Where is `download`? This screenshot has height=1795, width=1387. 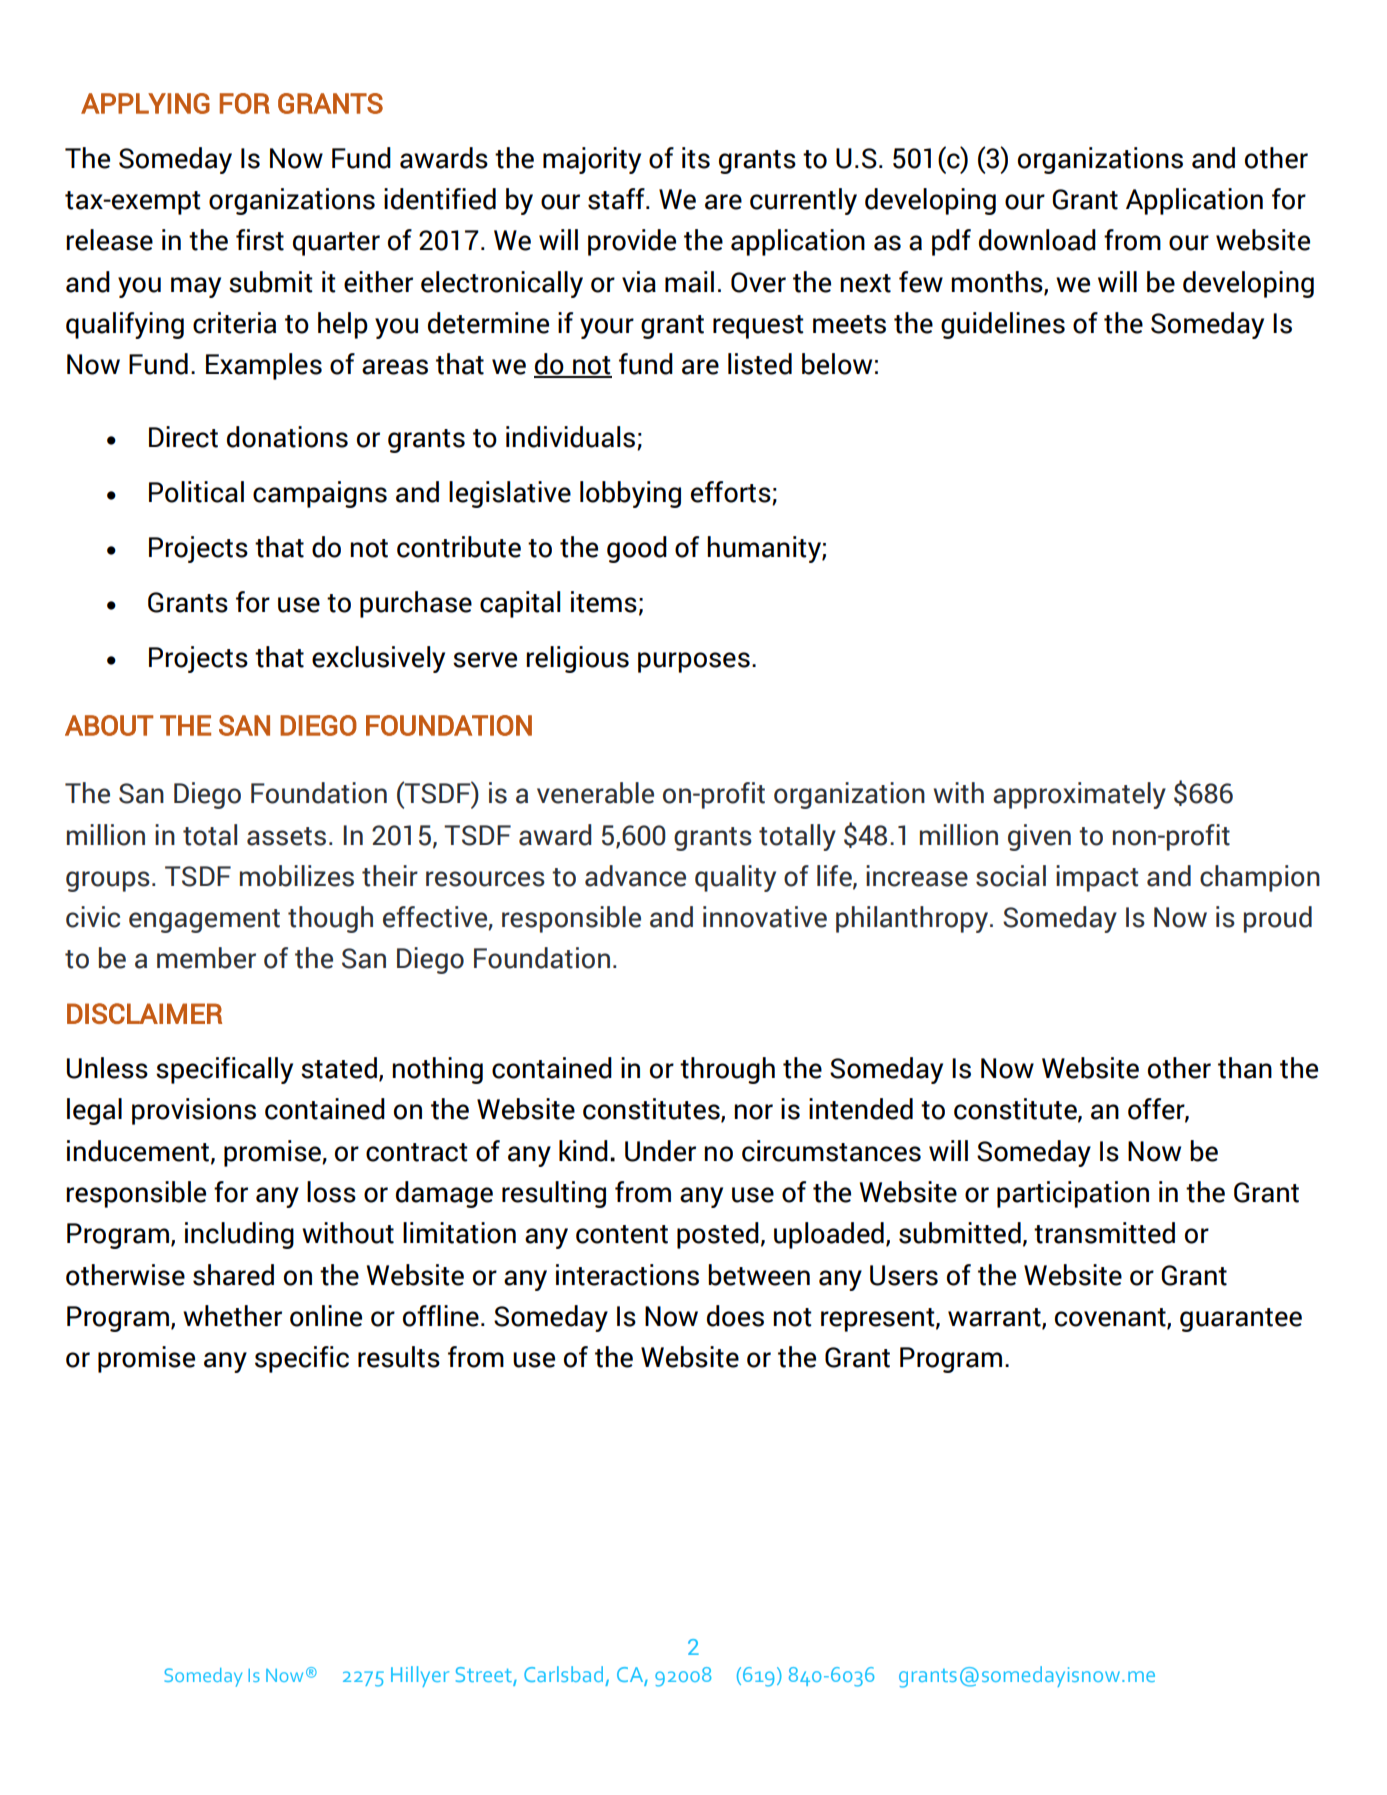 download is located at coordinates (1037, 240).
